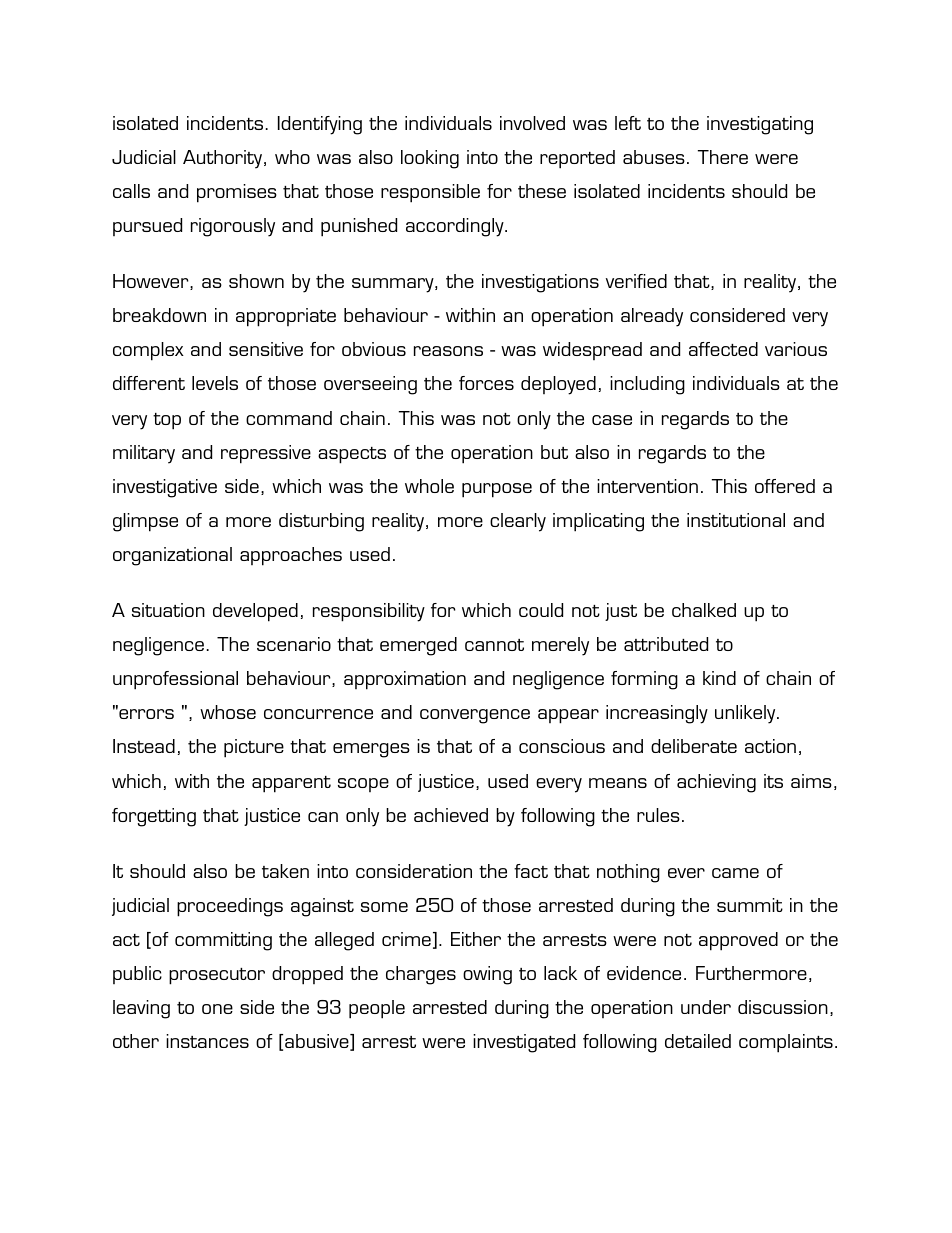 This screenshot has height=1233, width=952. What do you see at coordinates (224, 159) in the screenshot?
I see `Authority` at bounding box center [224, 159].
